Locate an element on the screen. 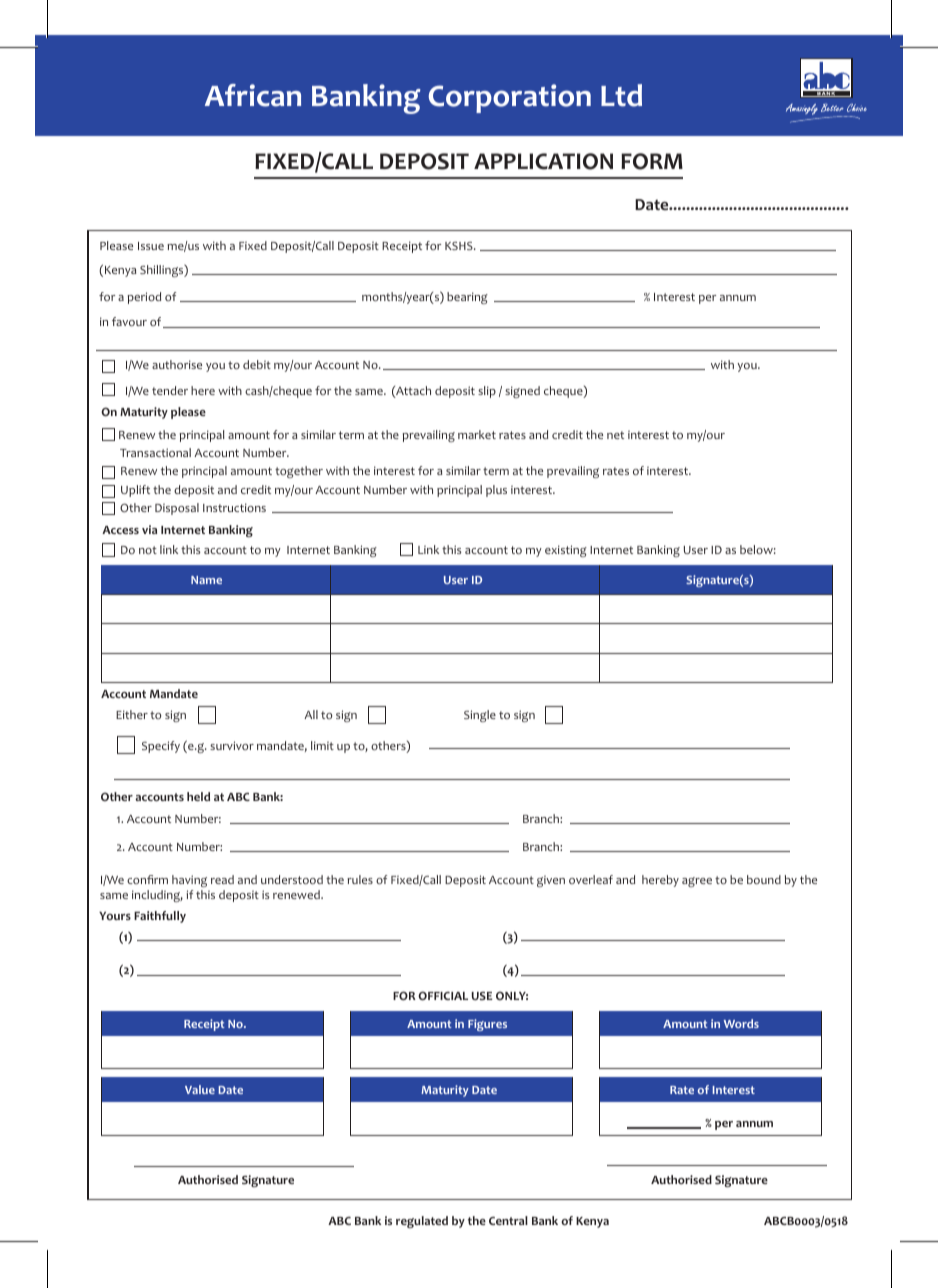  tender is located at coordinates (170, 390).
